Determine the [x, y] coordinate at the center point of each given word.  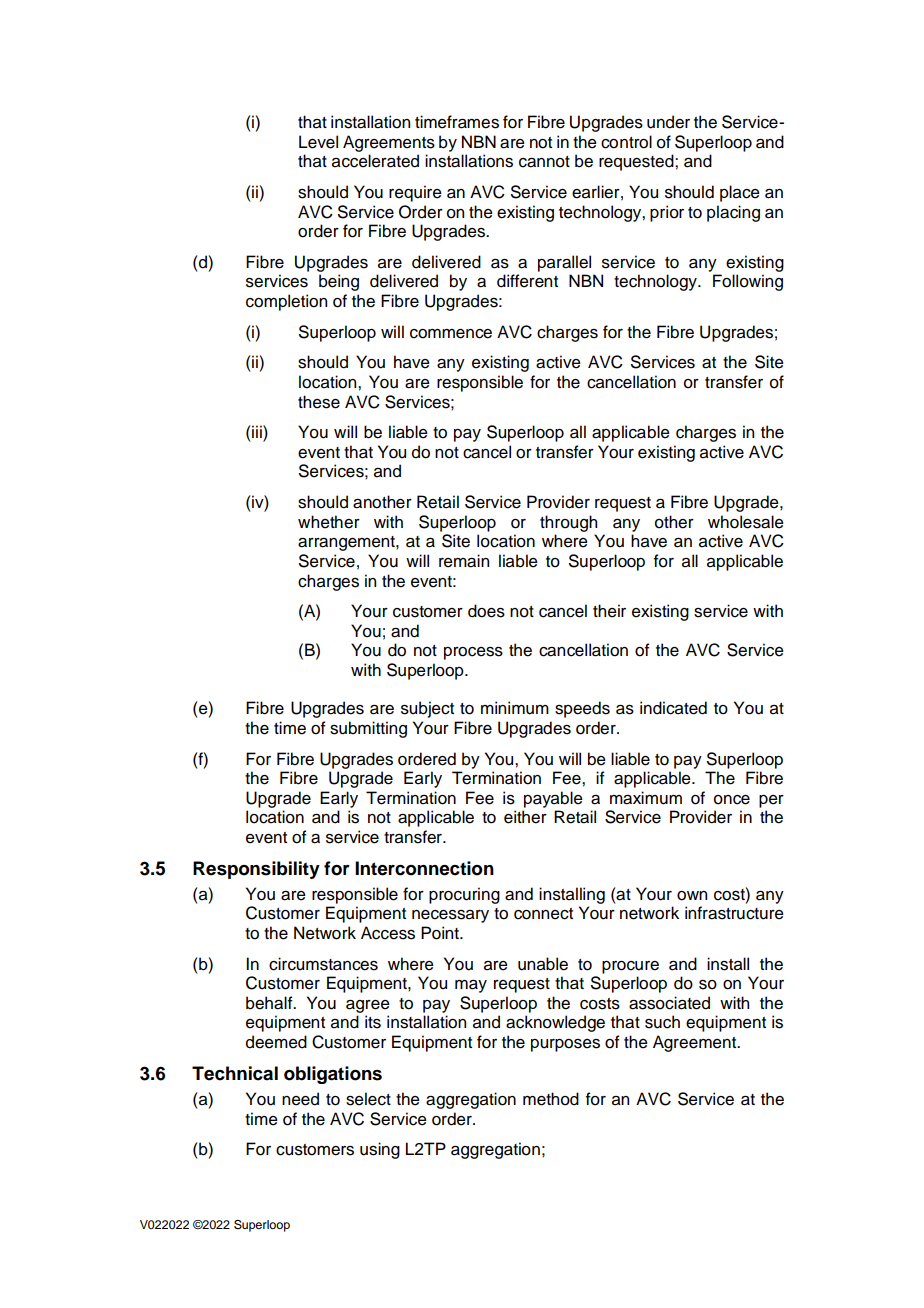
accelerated [375, 161]
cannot [544, 162]
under [668, 122]
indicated [673, 708]
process [473, 653]
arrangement [347, 543]
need [300, 1099]
